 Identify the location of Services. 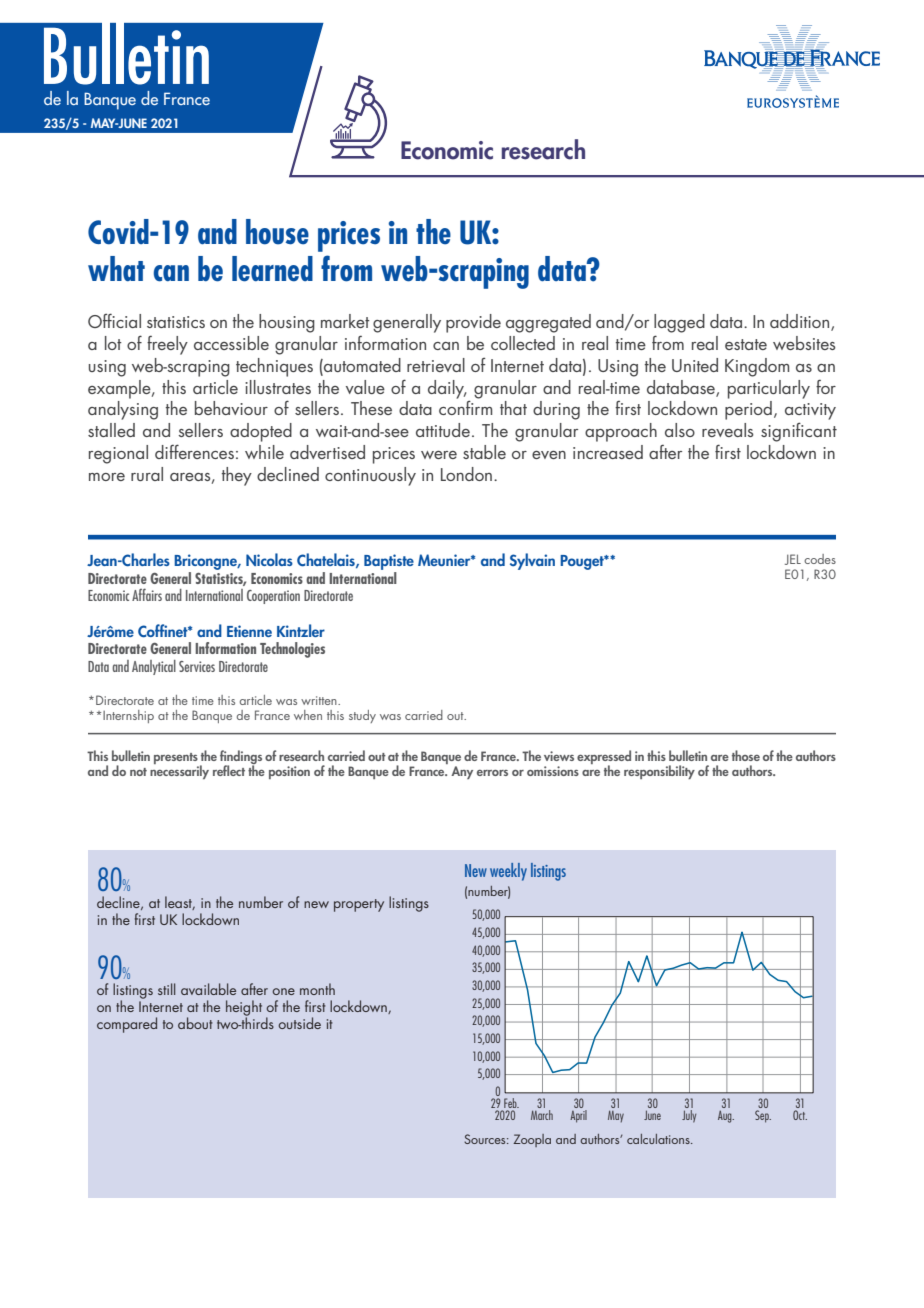
(197, 666).
